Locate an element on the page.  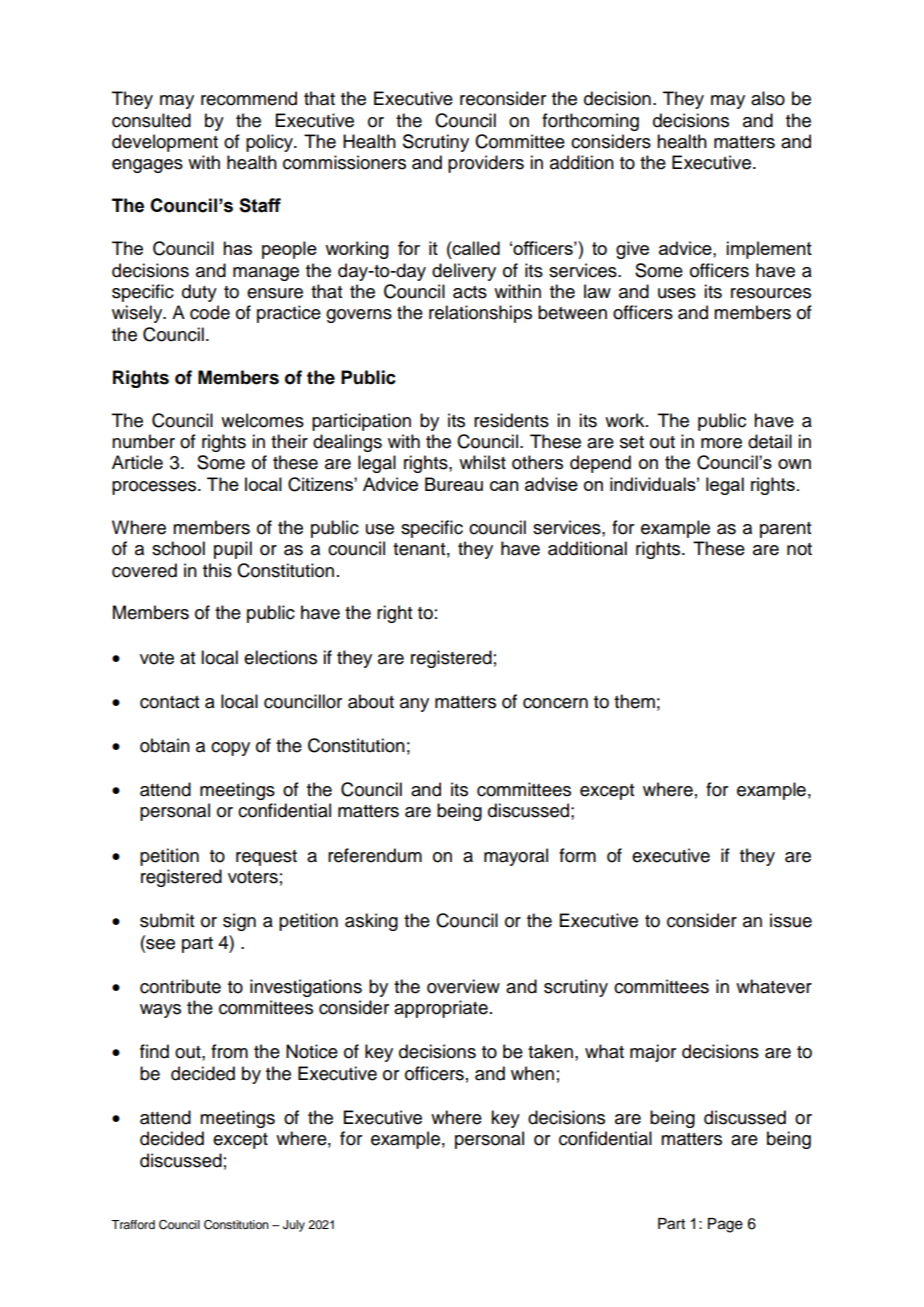
residents is located at coordinates (511, 420).
